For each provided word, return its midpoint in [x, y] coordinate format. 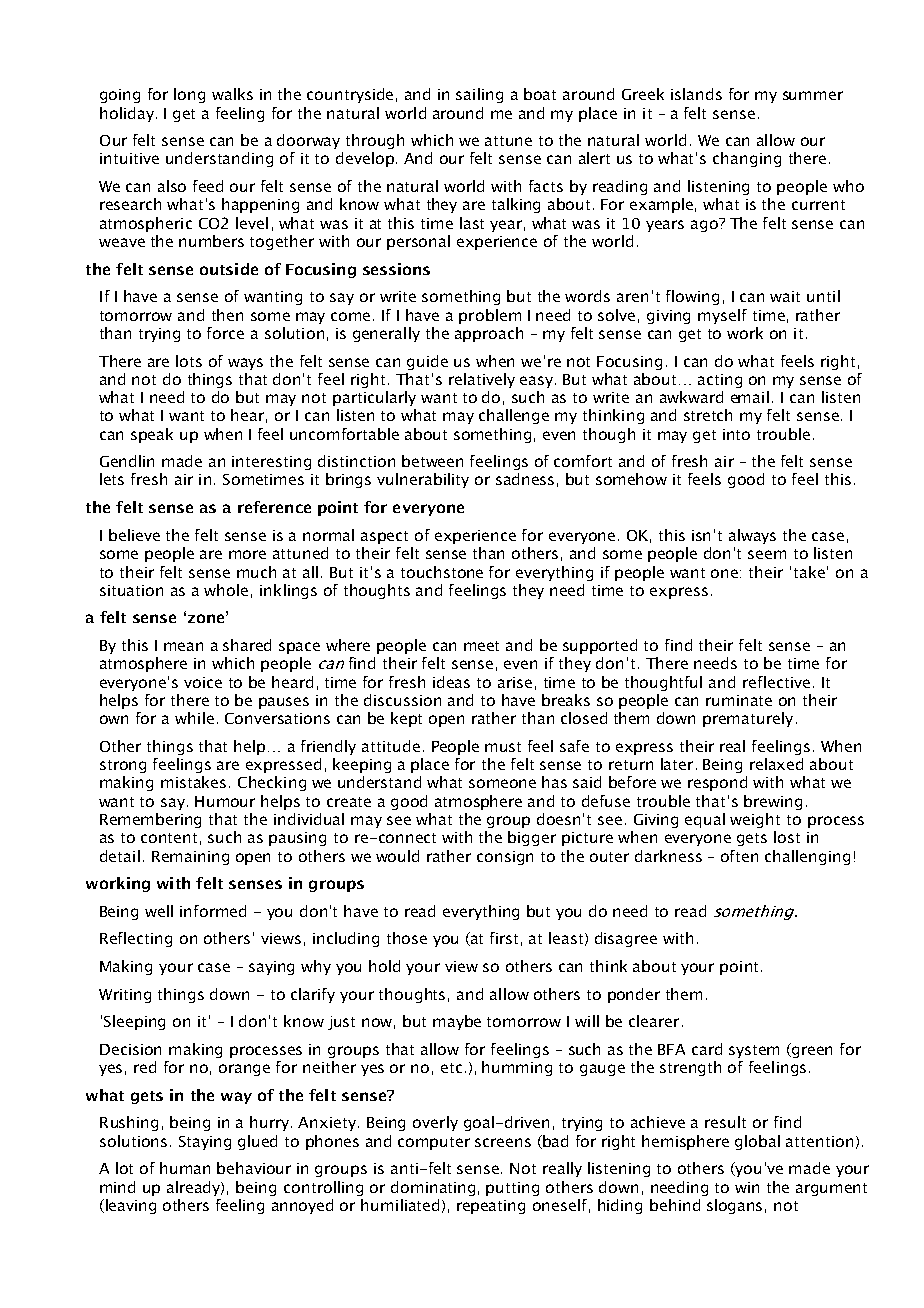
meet [481, 646]
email [750, 397]
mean [183, 646]
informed [213, 911]
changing [747, 159]
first [504, 938]
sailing [479, 95]
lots [189, 361]
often [739, 856]
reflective [776, 682]
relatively [482, 380]
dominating [433, 1188]
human [185, 1168]
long [189, 95]
